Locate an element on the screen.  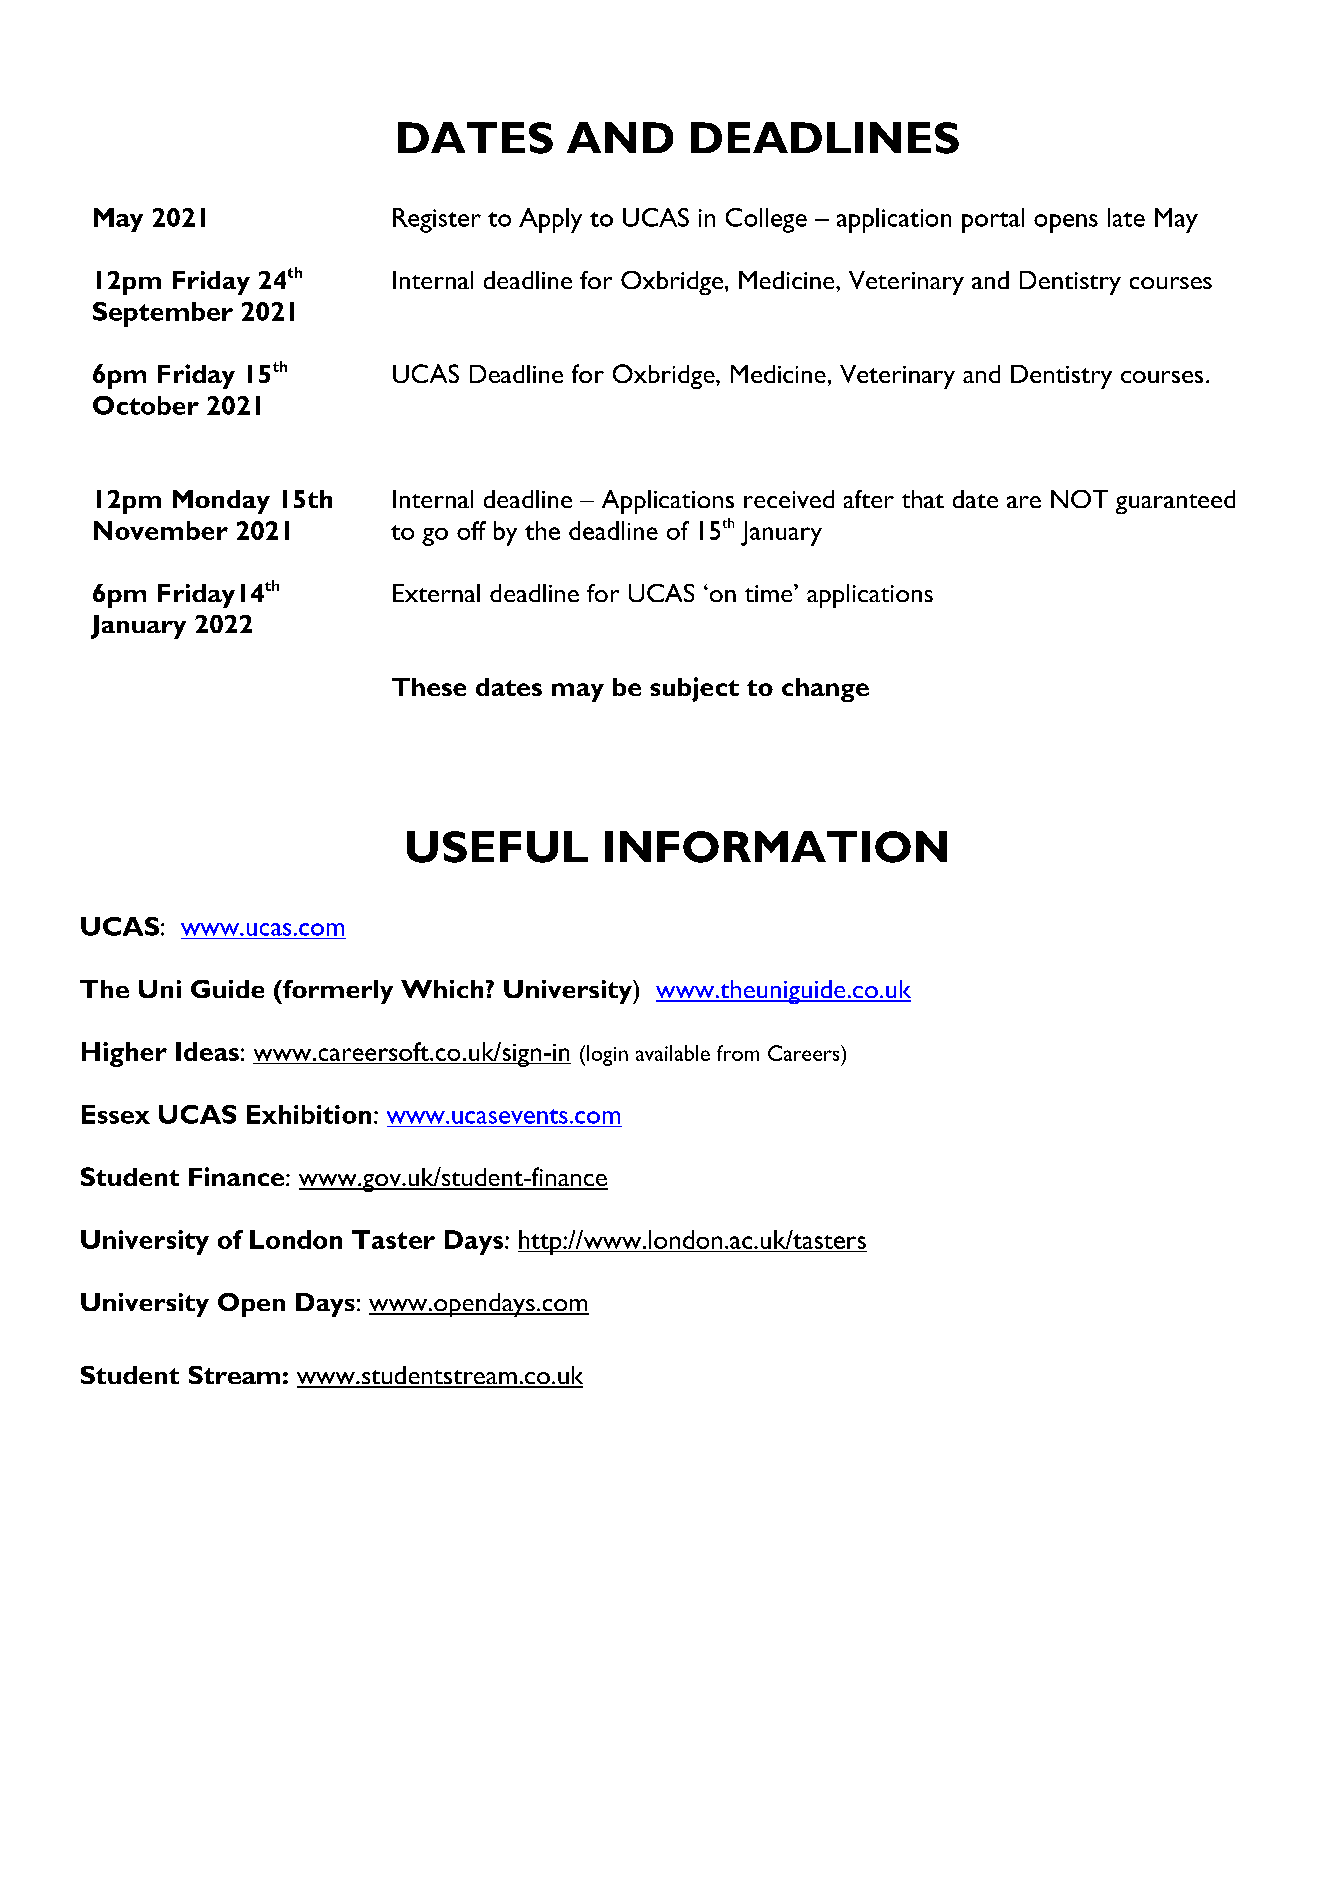
subject is located at coordinates (694, 689).
